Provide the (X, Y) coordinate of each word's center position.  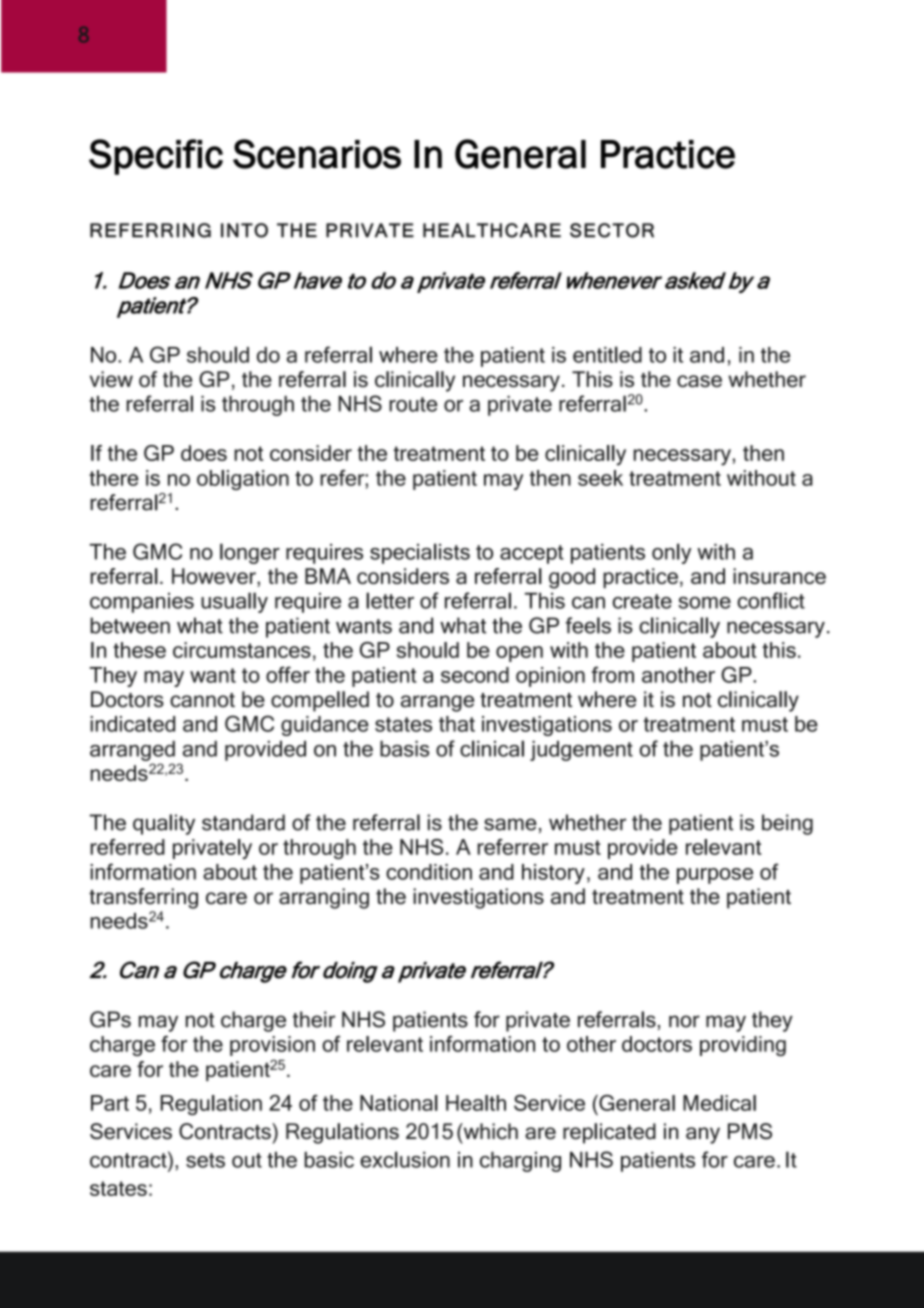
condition (429, 872)
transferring (143, 898)
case (699, 381)
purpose (715, 876)
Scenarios (317, 154)
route (413, 404)
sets (205, 1160)
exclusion (405, 1159)
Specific (156, 157)
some (704, 603)
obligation (243, 480)
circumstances (242, 650)
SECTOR (612, 230)
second (475, 675)
